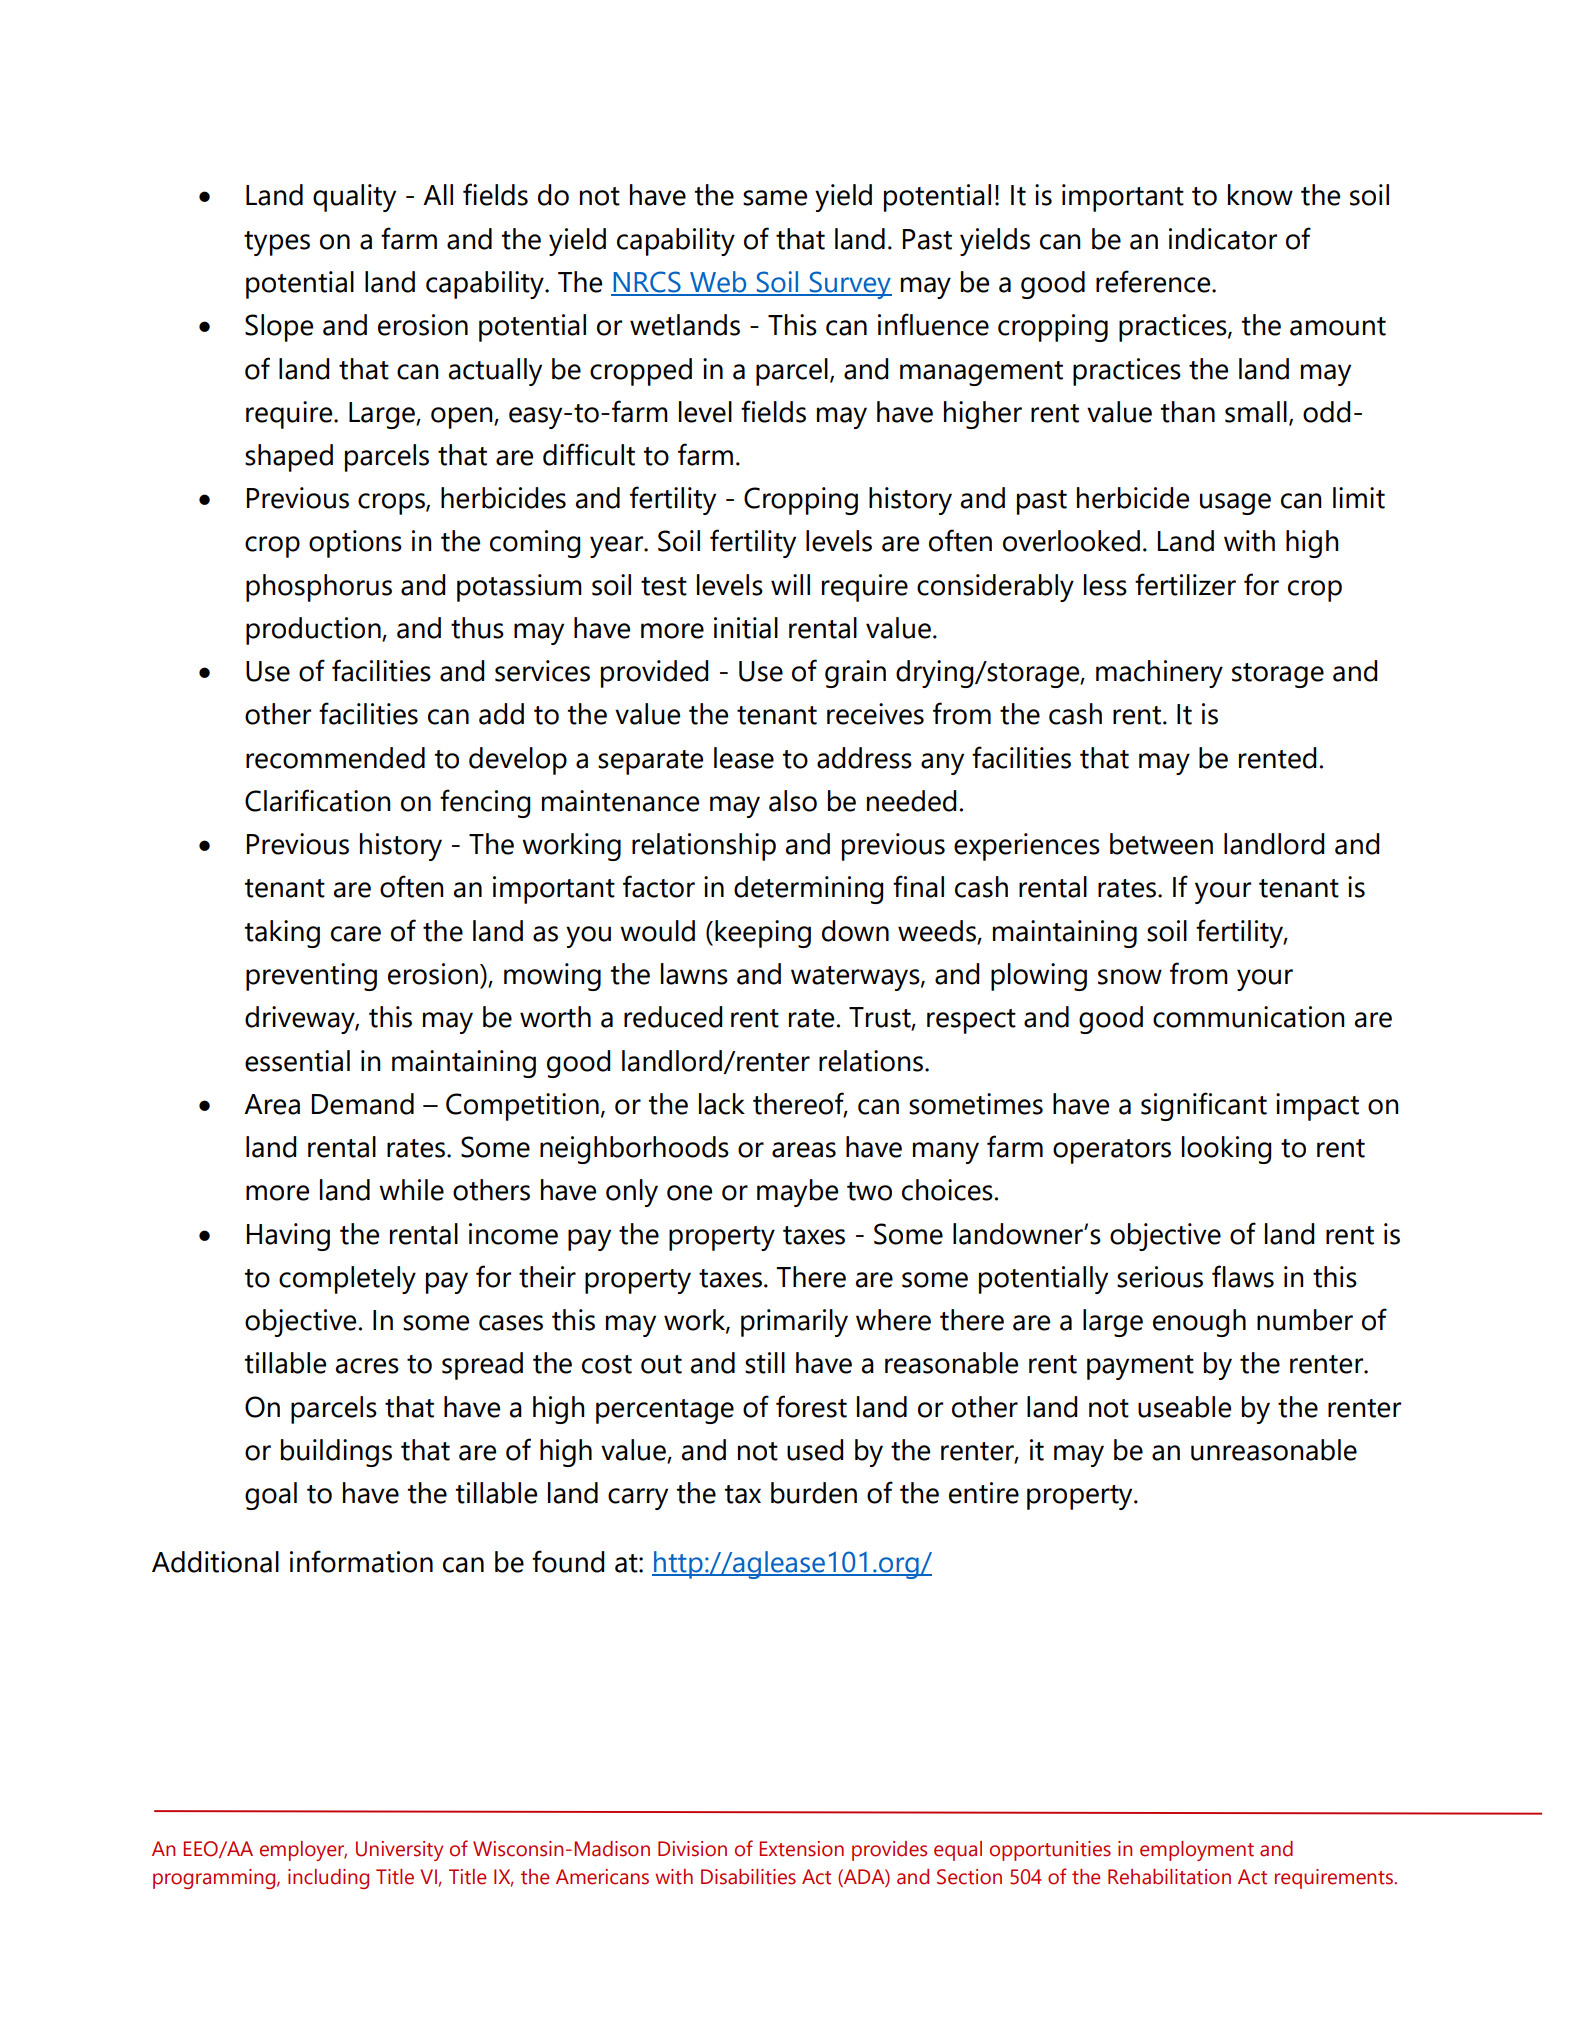 This image has height=2036, width=1573. What do you see at coordinates (1184, 1407) in the image?
I see `useable` at bounding box center [1184, 1407].
